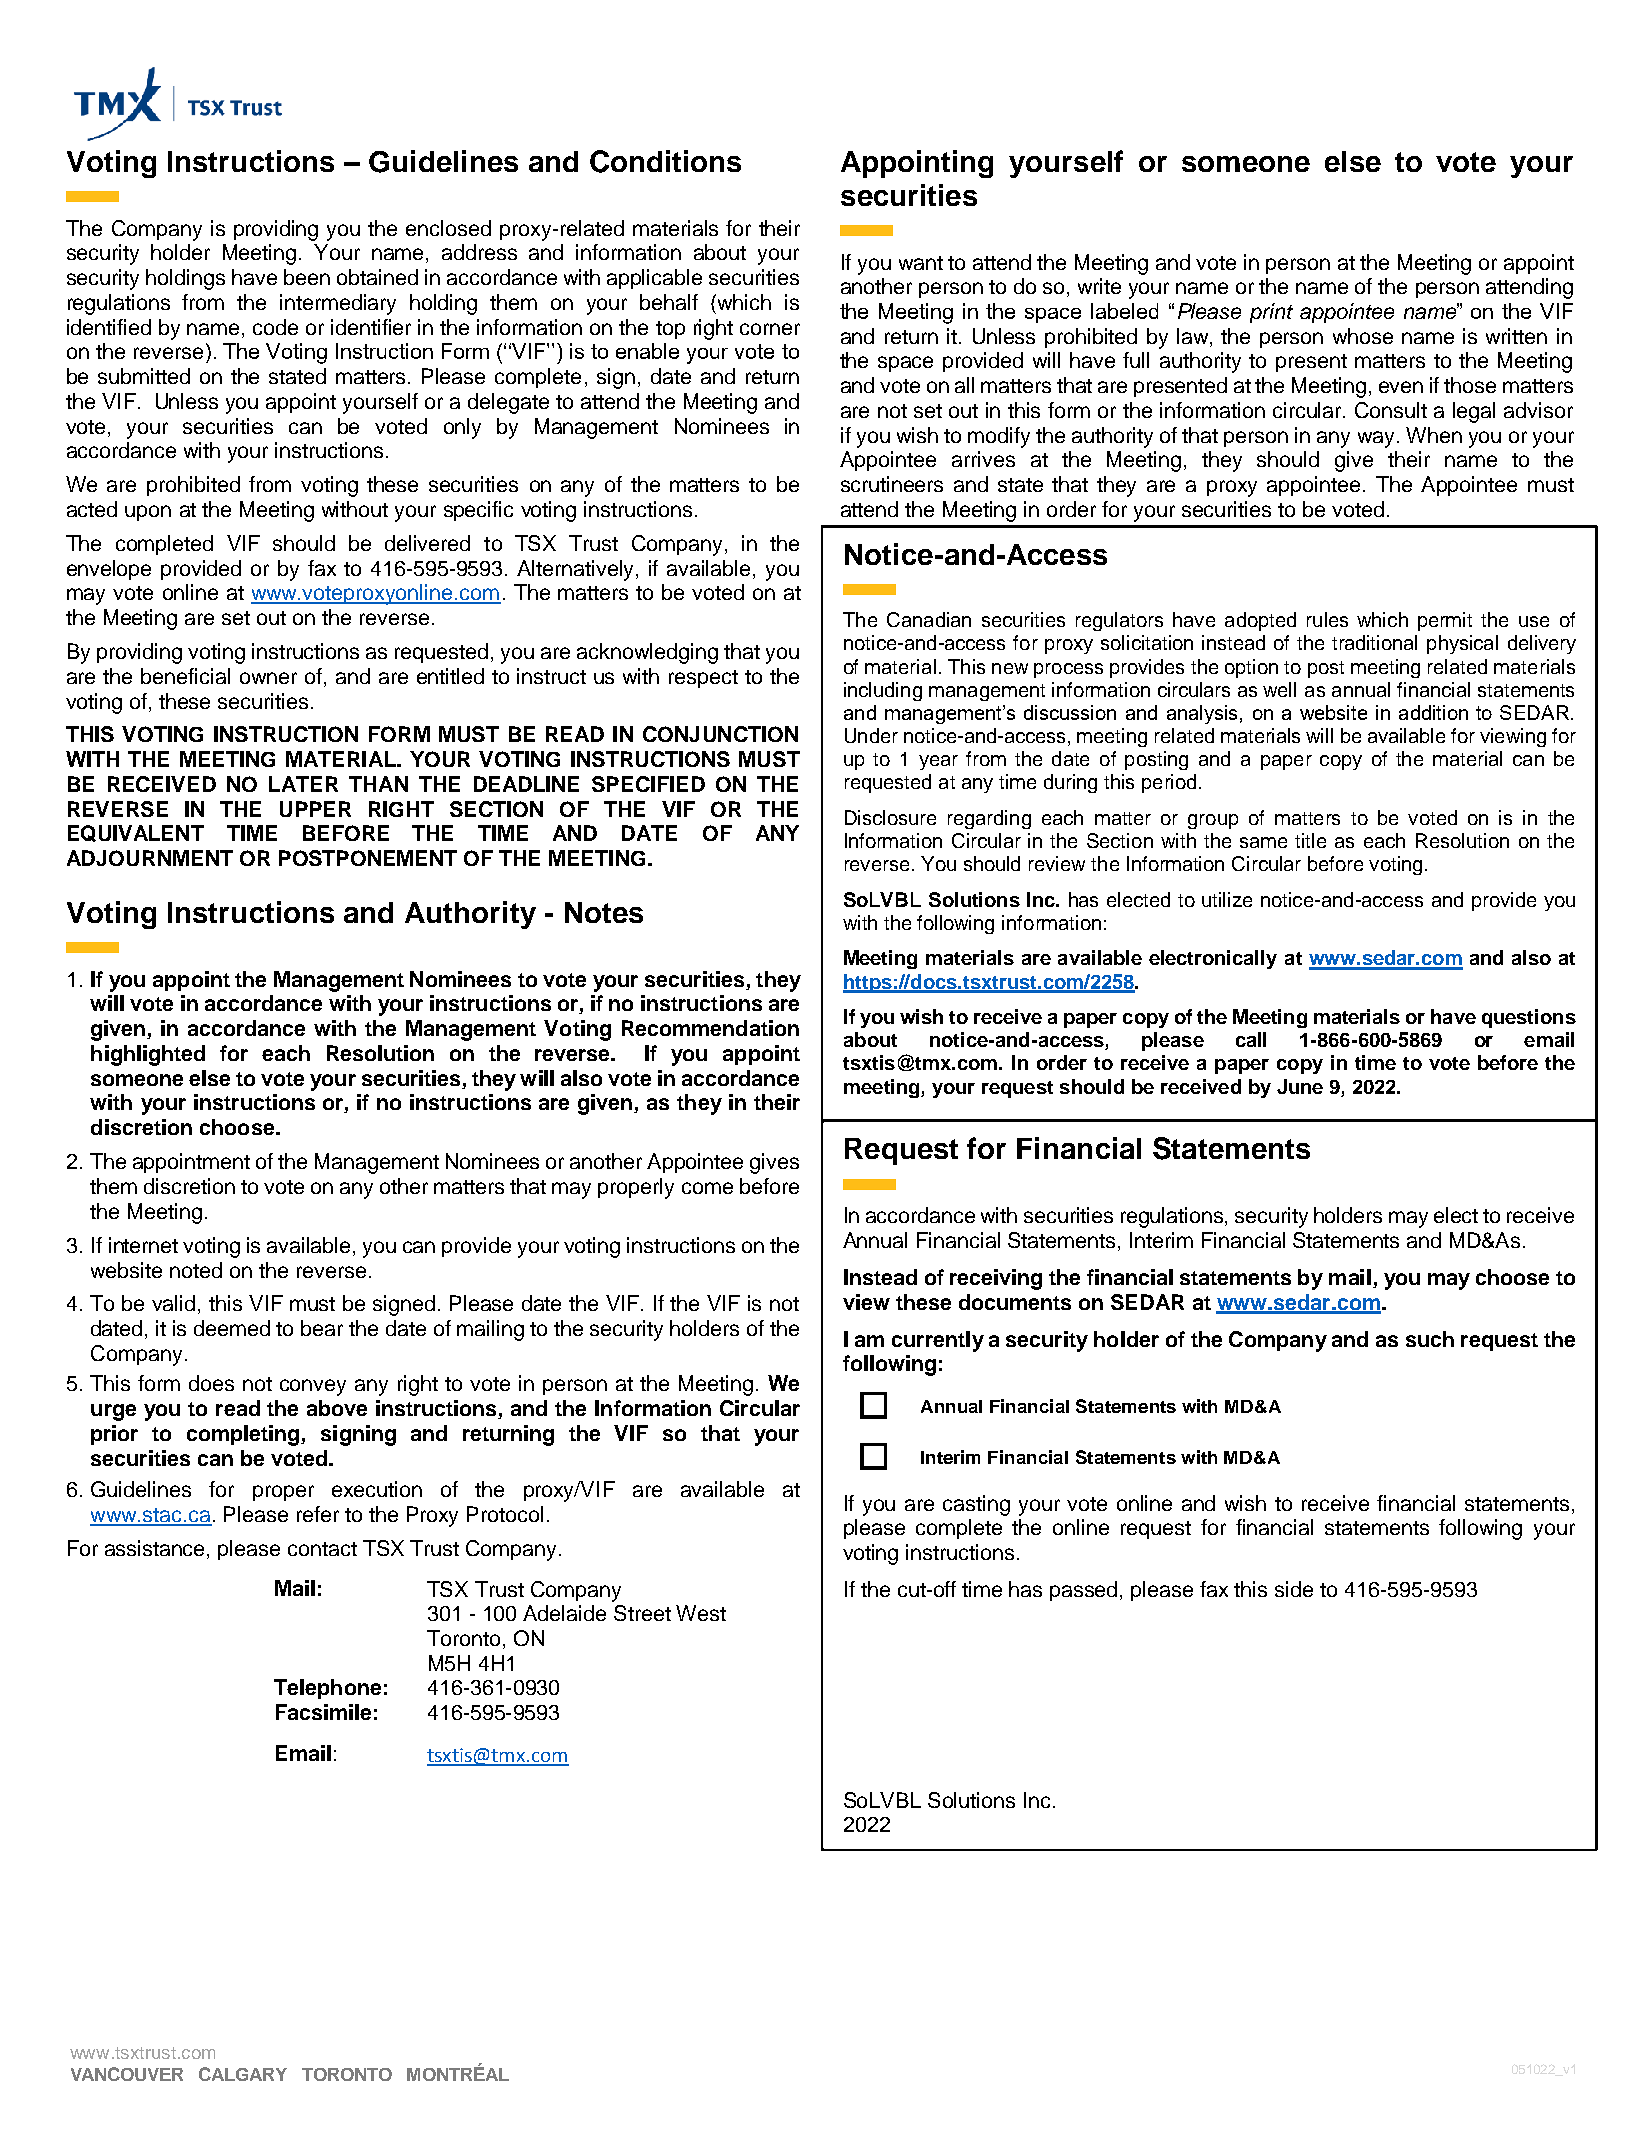 The image size is (1645, 2129). Describe the element at coordinates (1430, 1339) in the screenshot. I see `such` at that location.
